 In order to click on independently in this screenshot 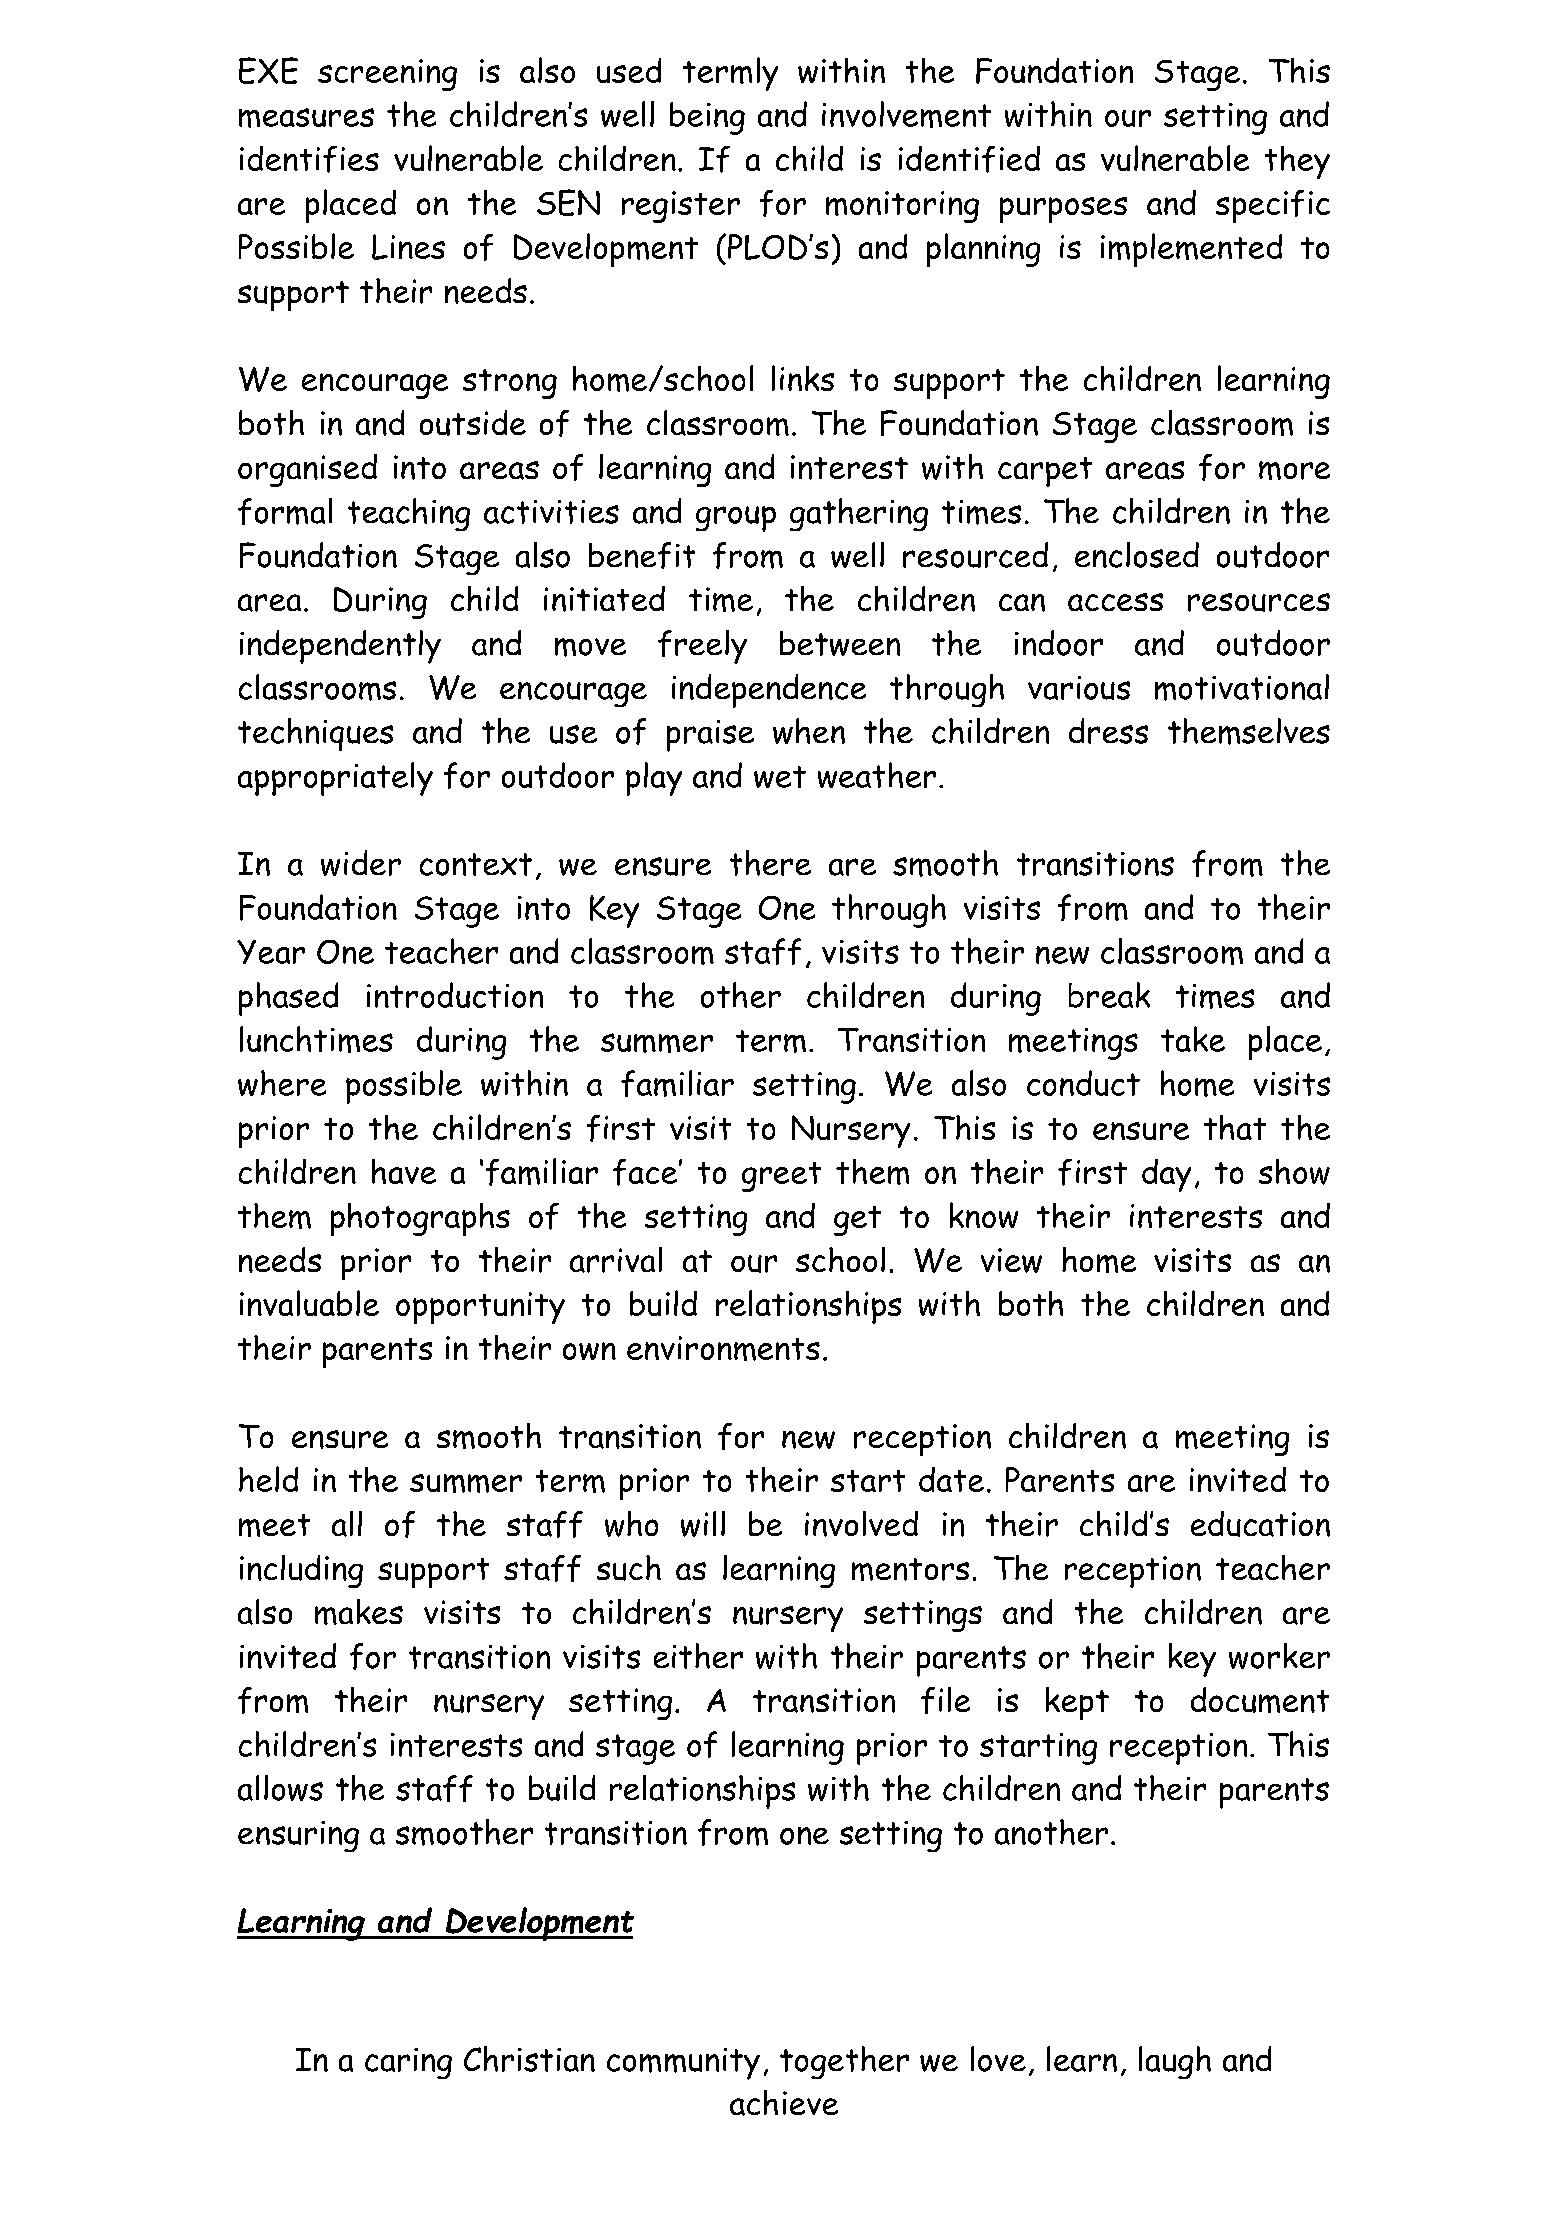, I will do `click(340, 647)`.
